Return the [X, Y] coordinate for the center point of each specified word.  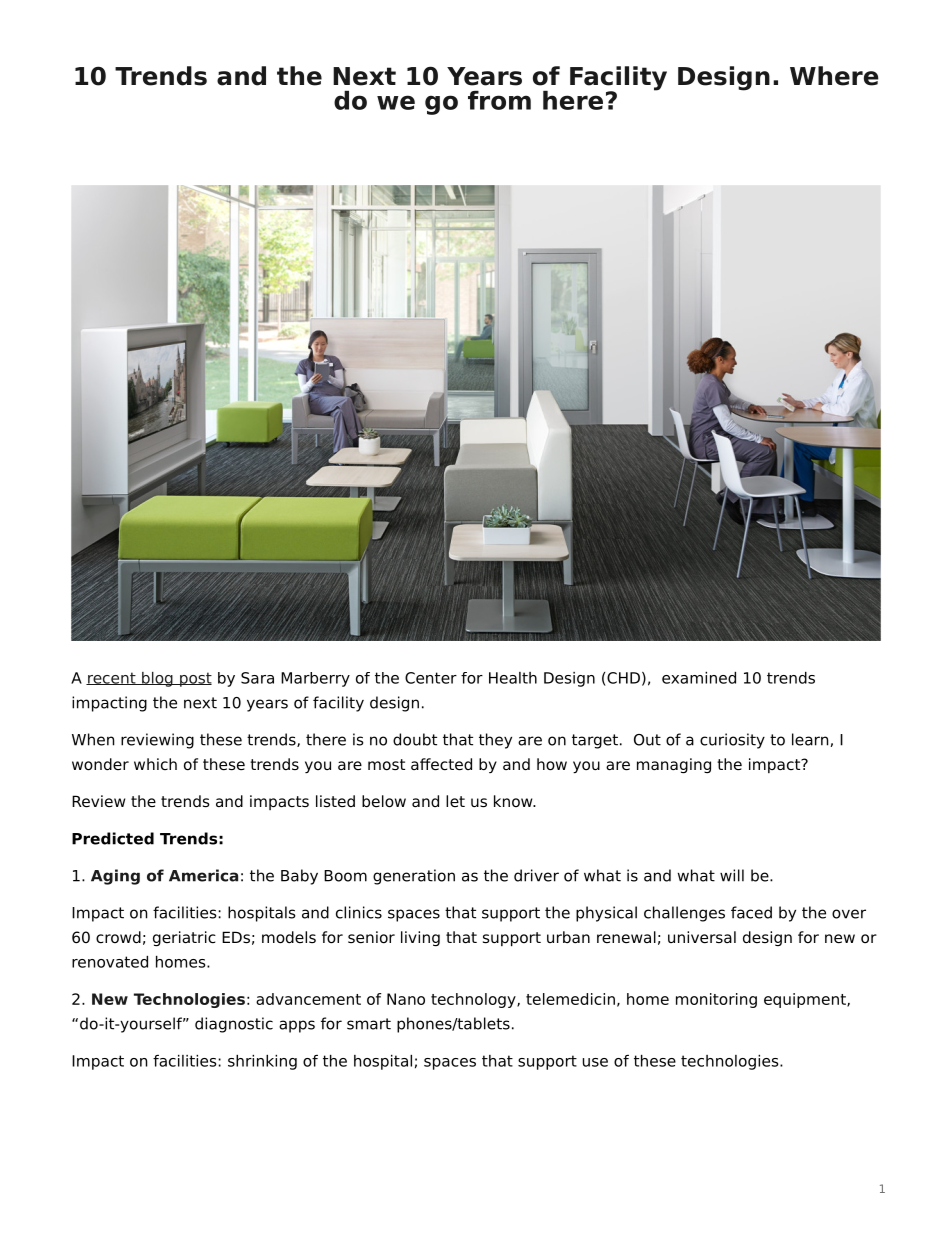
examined [699, 678]
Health [513, 678]
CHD [622, 679]
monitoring [716, 1000]
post [195, 679]
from [499, 100]
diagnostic [234, 1025]
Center [431, 678]
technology [474, 1000]
